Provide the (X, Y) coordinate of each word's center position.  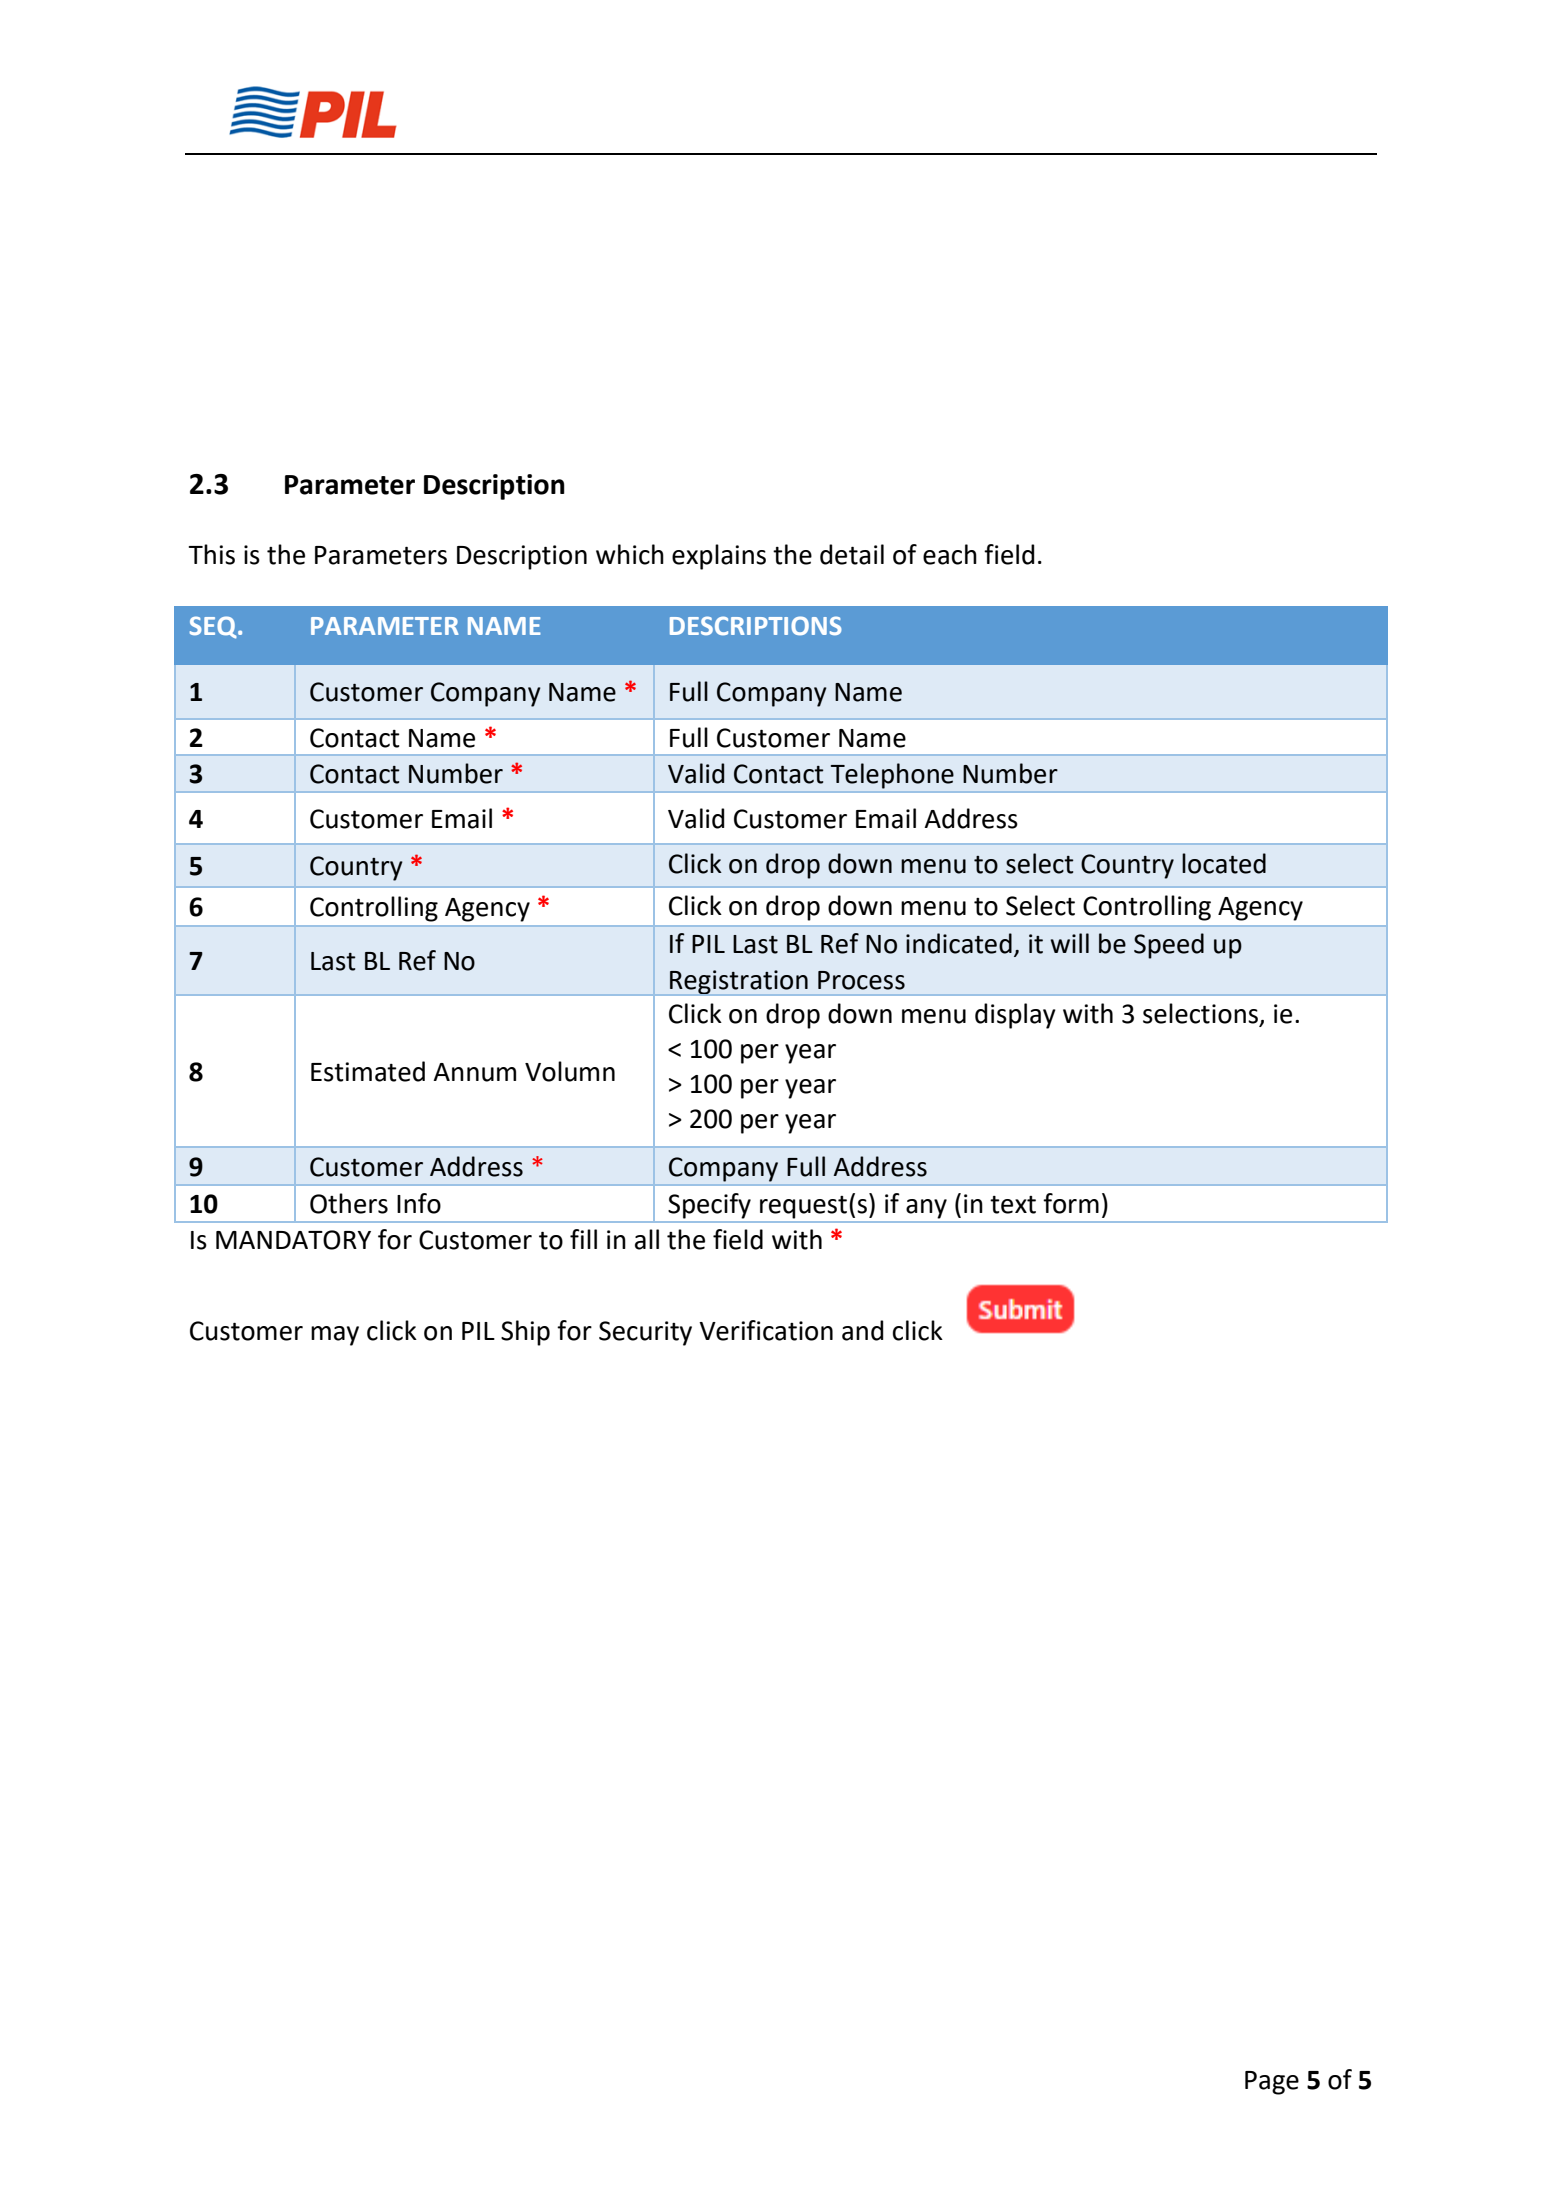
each (950, 554)
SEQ (214, 627)
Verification (766, 1330)
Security (645, 1333)
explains (719, 557)
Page (1272, 2083)
